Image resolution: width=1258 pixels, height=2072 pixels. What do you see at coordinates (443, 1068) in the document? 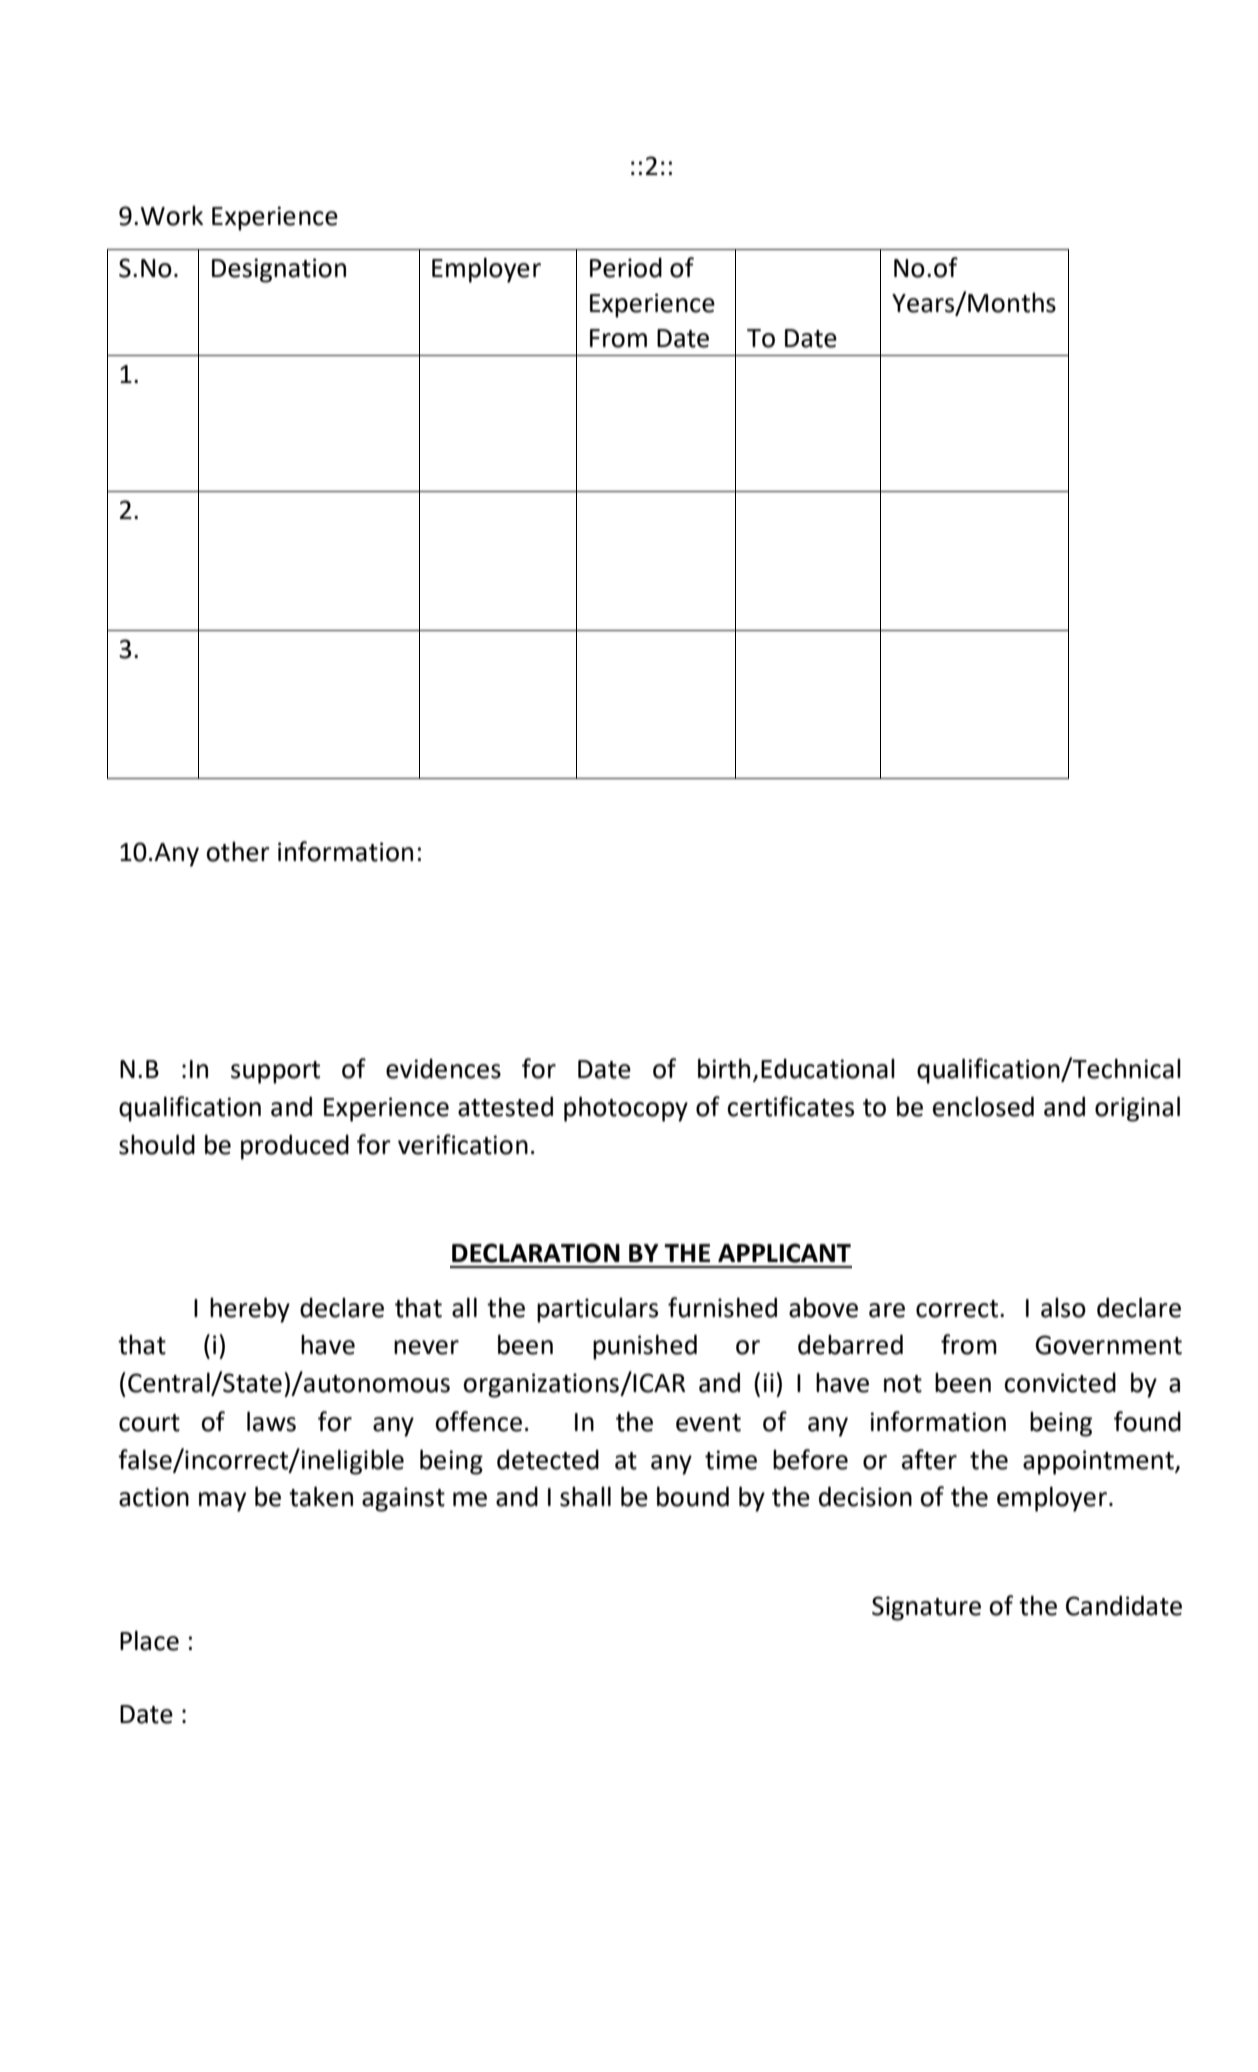
I see `evidences` at bounding box center [443, 1068].
